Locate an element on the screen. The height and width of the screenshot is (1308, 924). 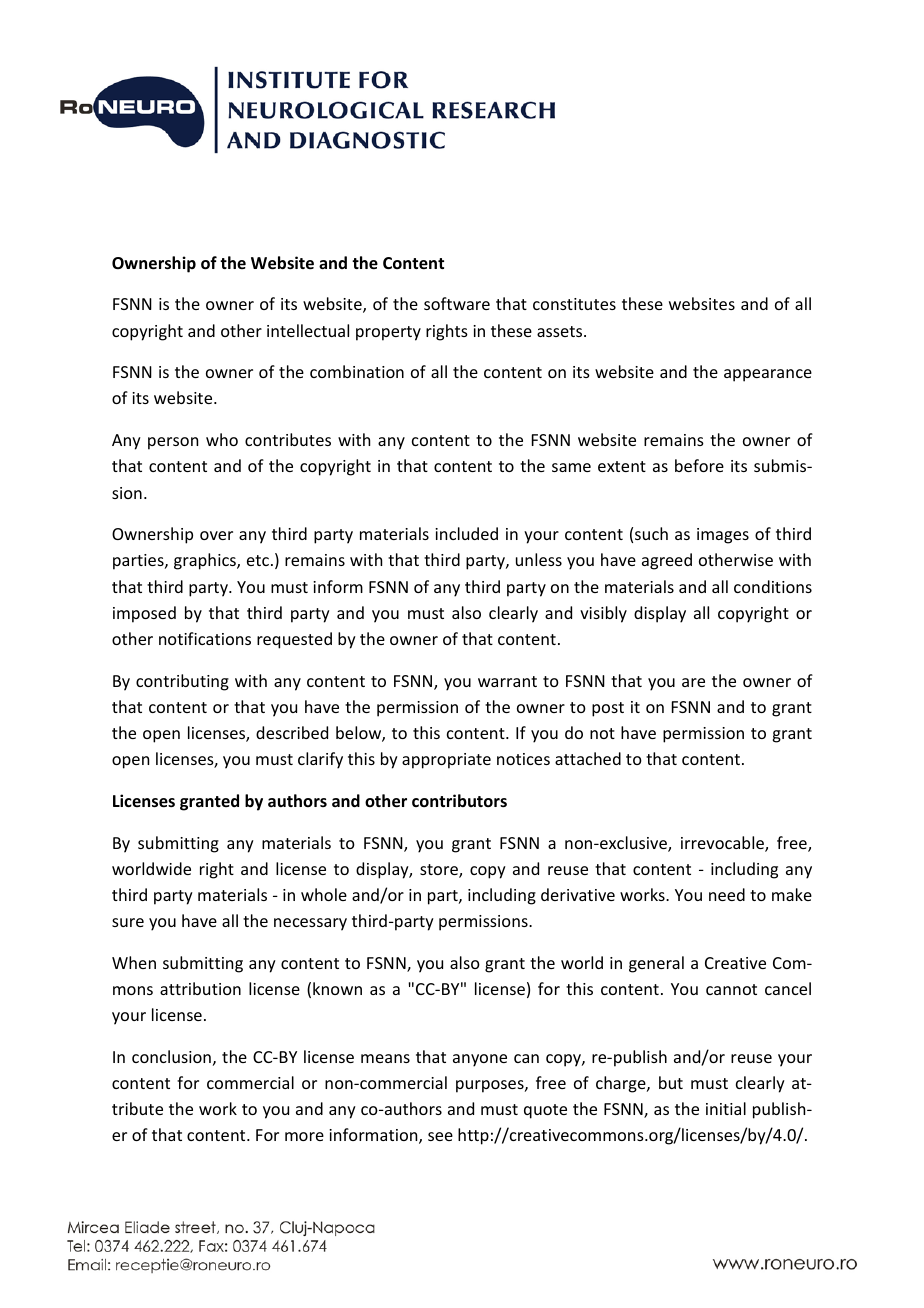
appropriate is located at coordinates (446, 761).
